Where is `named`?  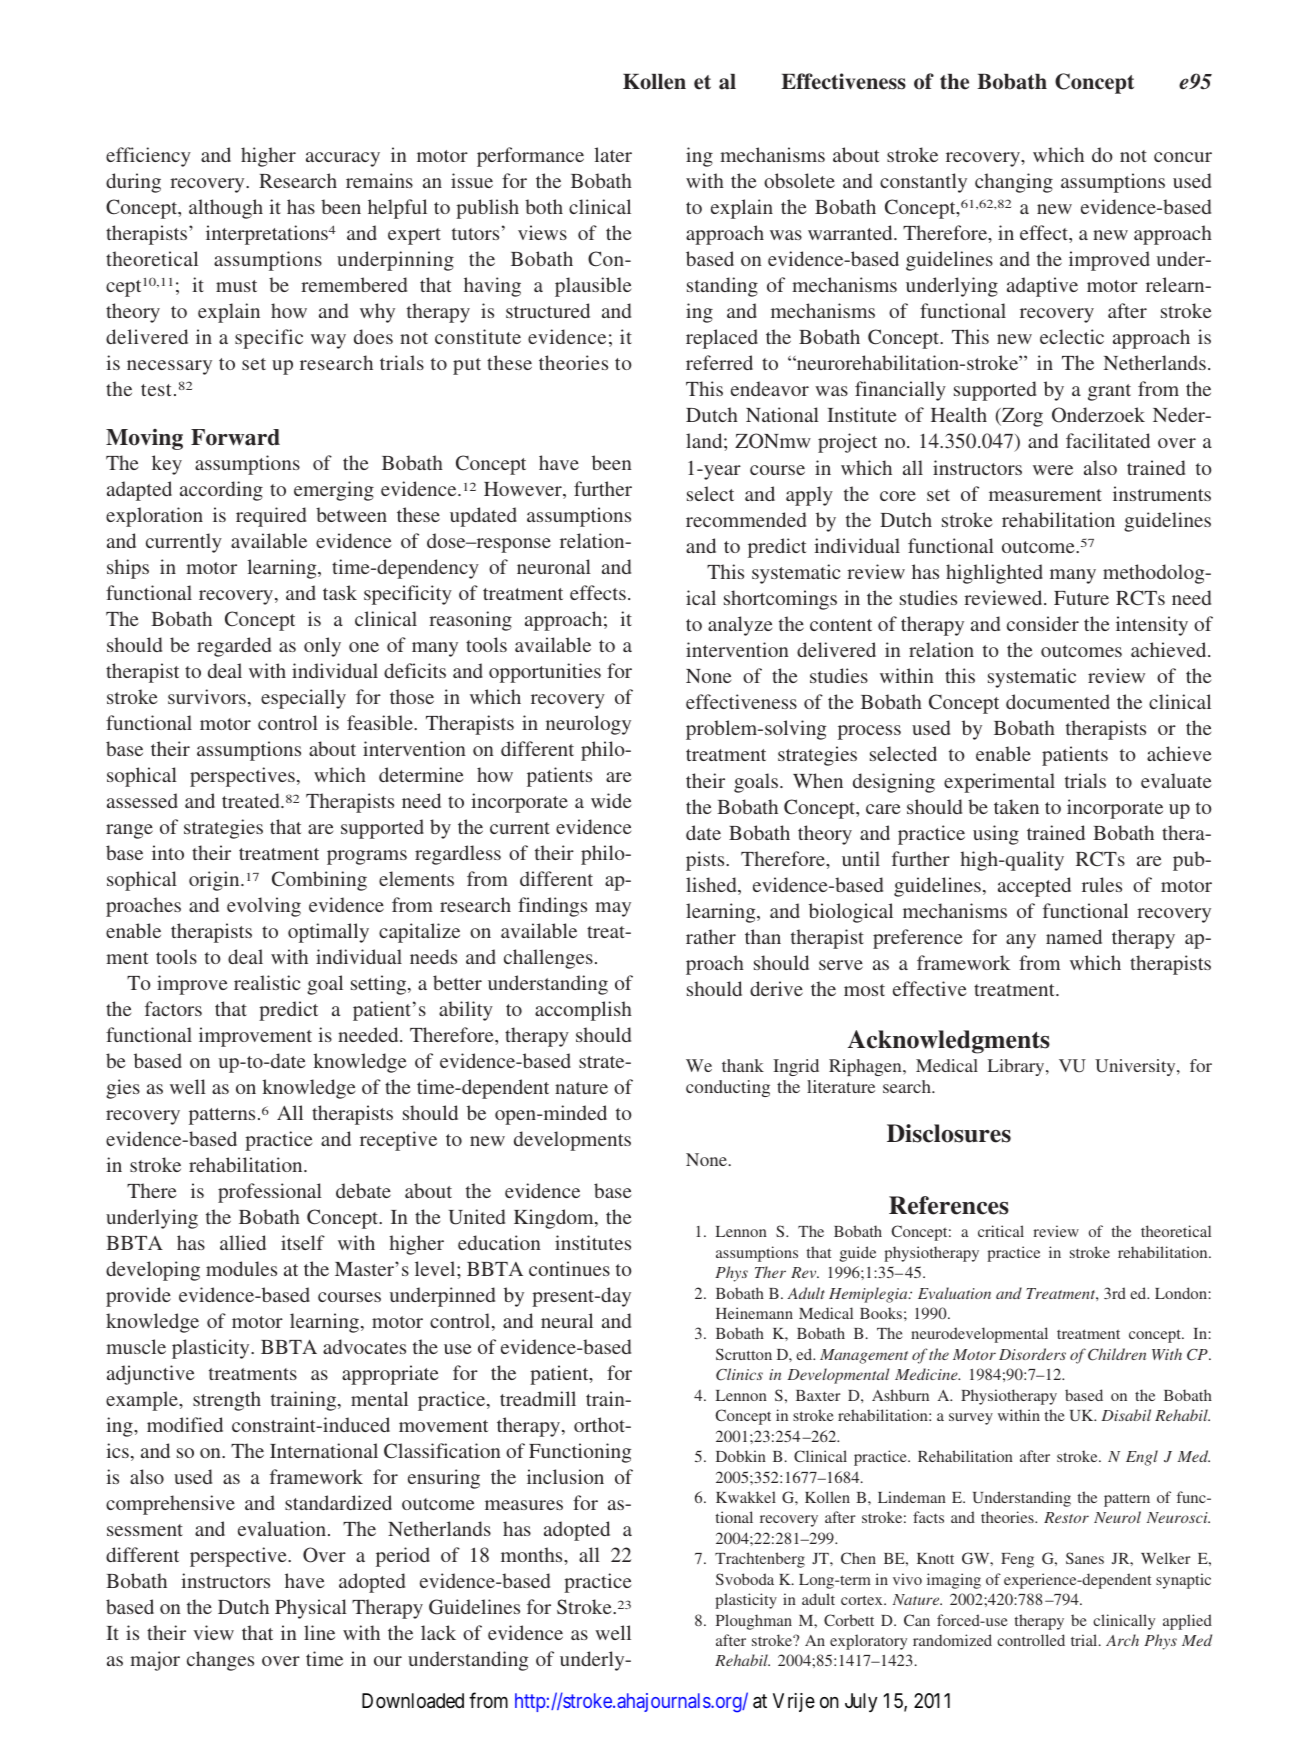
named is located at coordinates (1074, 936).
